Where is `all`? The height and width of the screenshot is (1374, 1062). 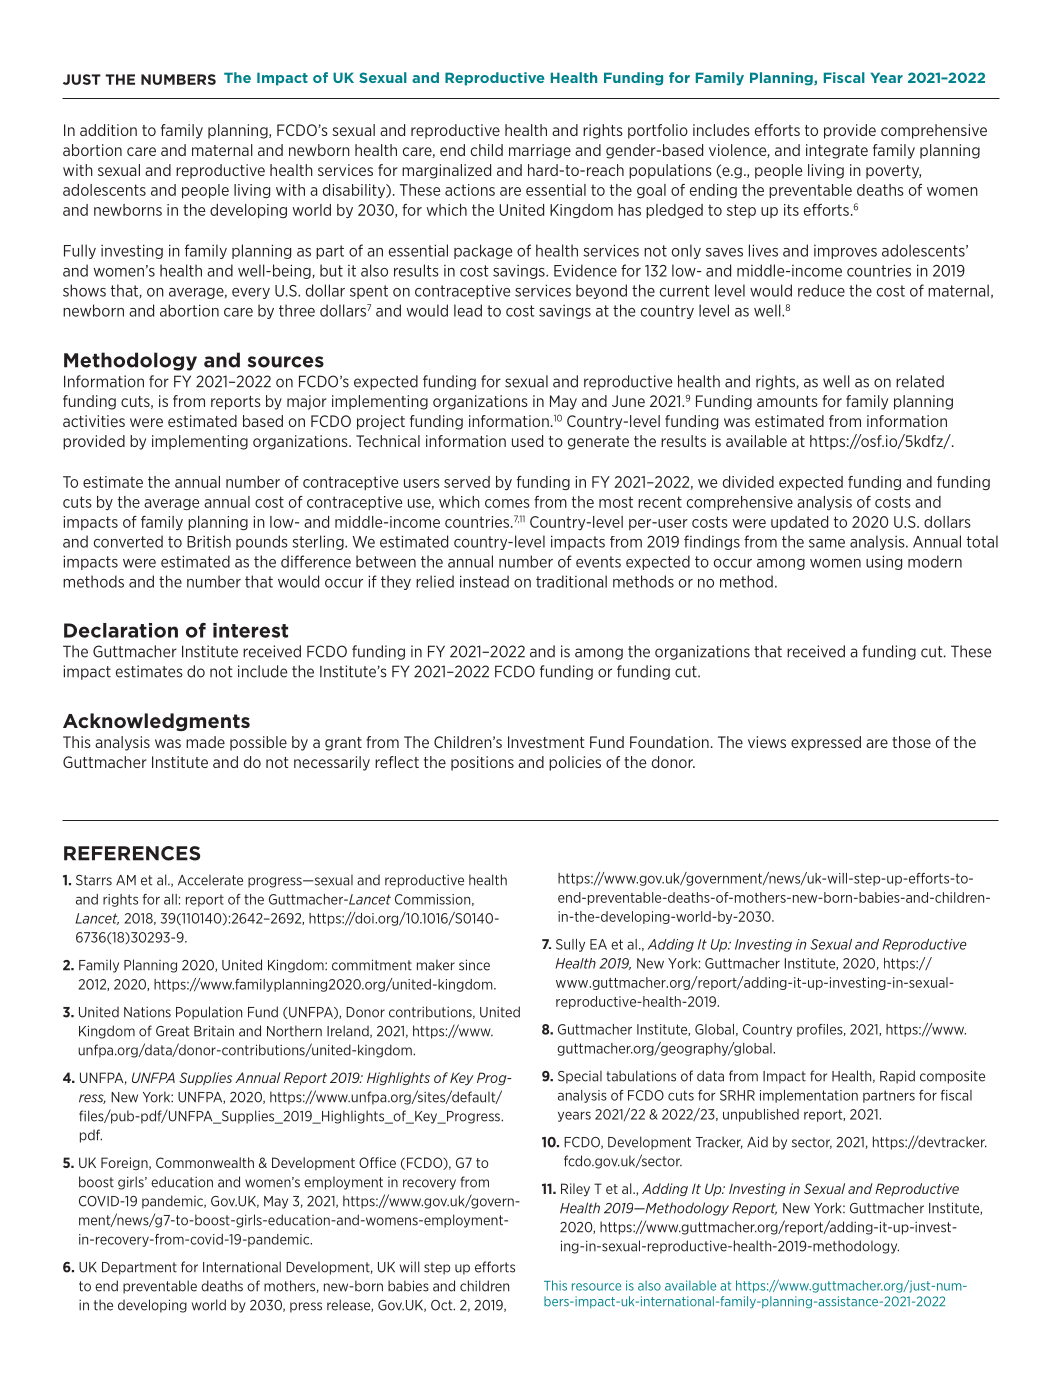
all is located at coordinates (170, 899).
